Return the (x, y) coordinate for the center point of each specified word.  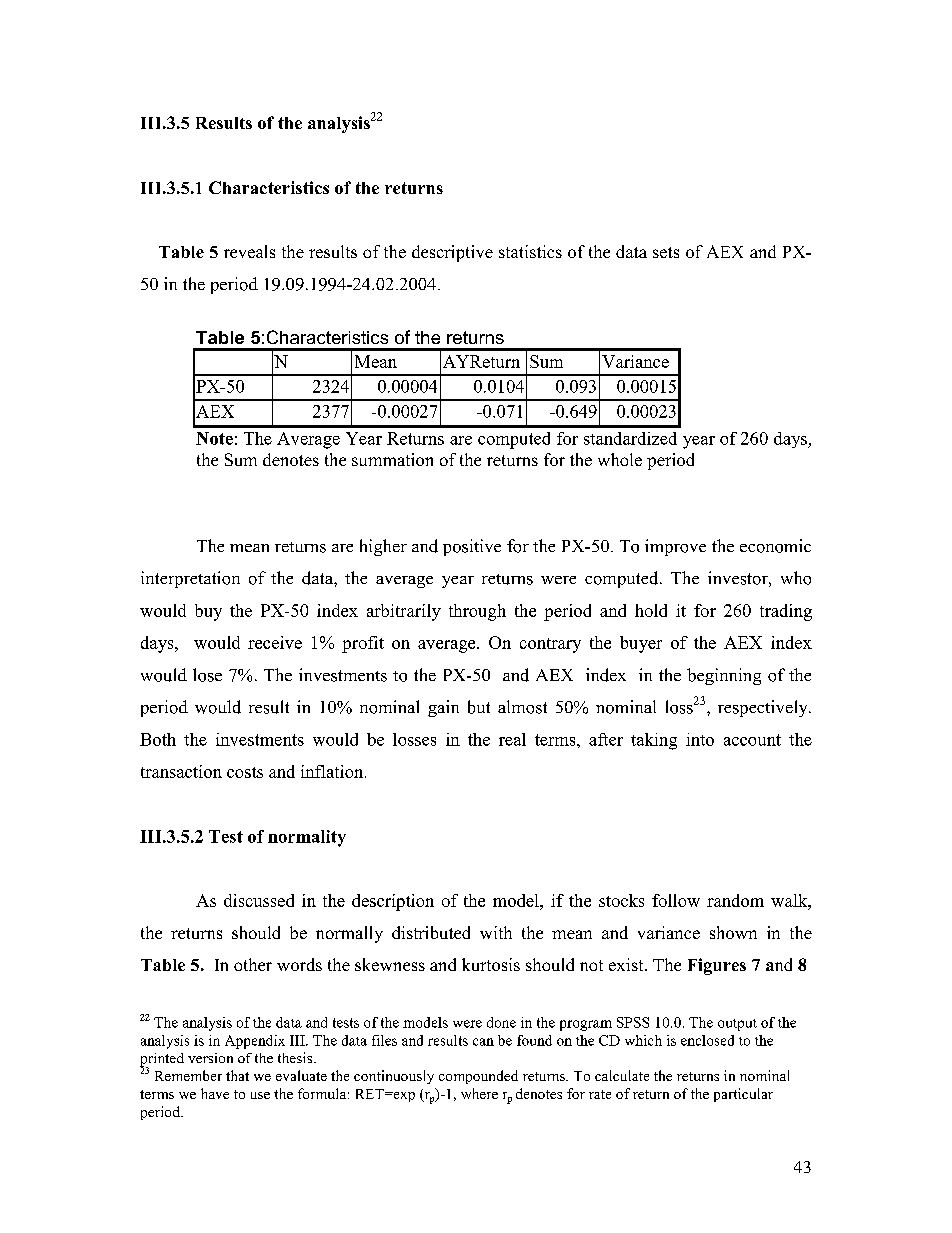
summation (392, 459)
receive (275, 642)
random (735, 900)
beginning (724, 676)
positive (472, 547)
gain (443, 708)
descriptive (452, 253)
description (393, 902)
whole (620, 459)
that (237, 1075)
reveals (249, 251)
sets (666, 252)
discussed (259, 900)
